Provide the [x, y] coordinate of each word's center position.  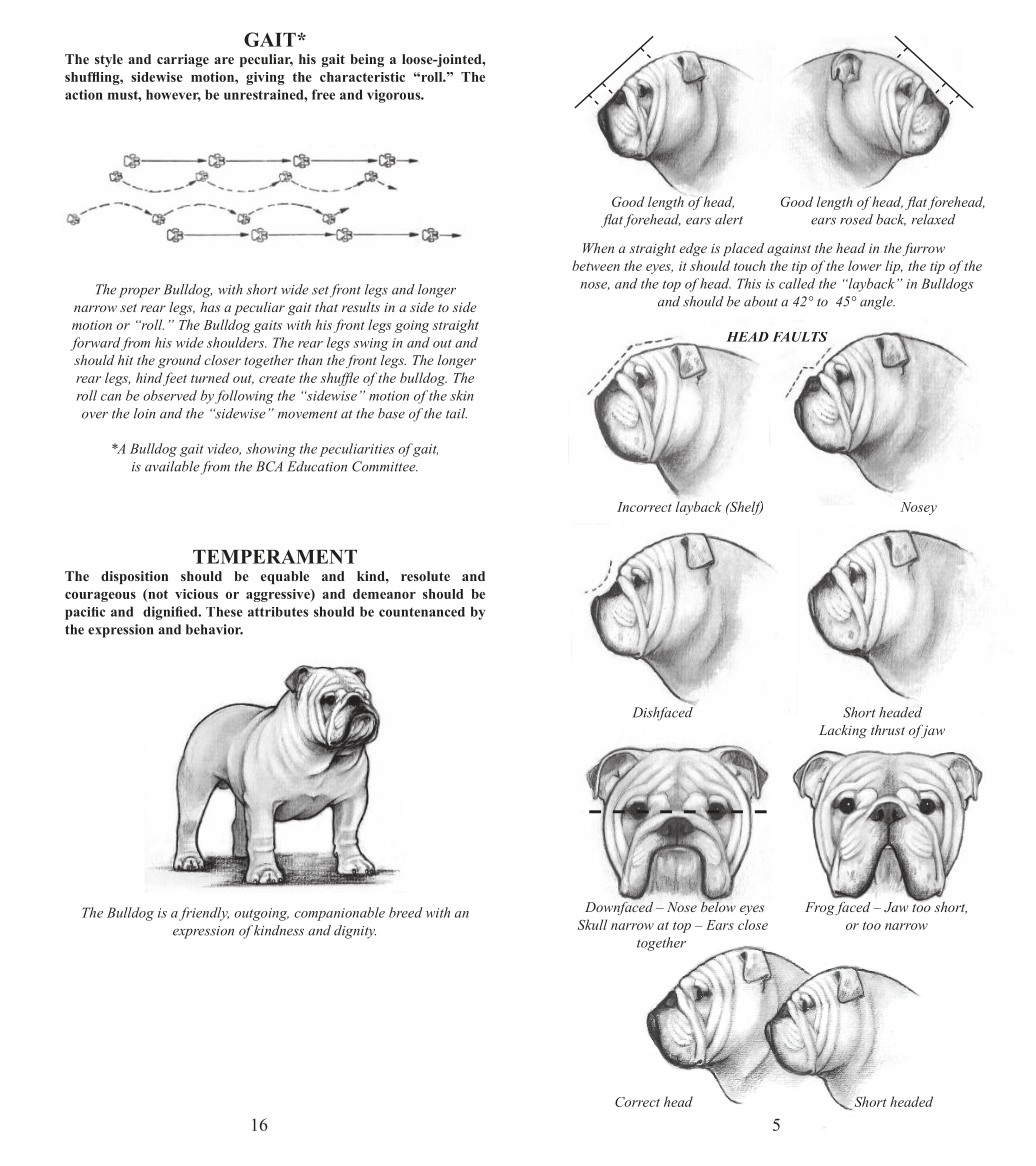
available [172, 466]
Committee [385, 466]
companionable [339, 914]
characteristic [362, 77]
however [173, 95]
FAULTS [800, 337]
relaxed [933, 219]
